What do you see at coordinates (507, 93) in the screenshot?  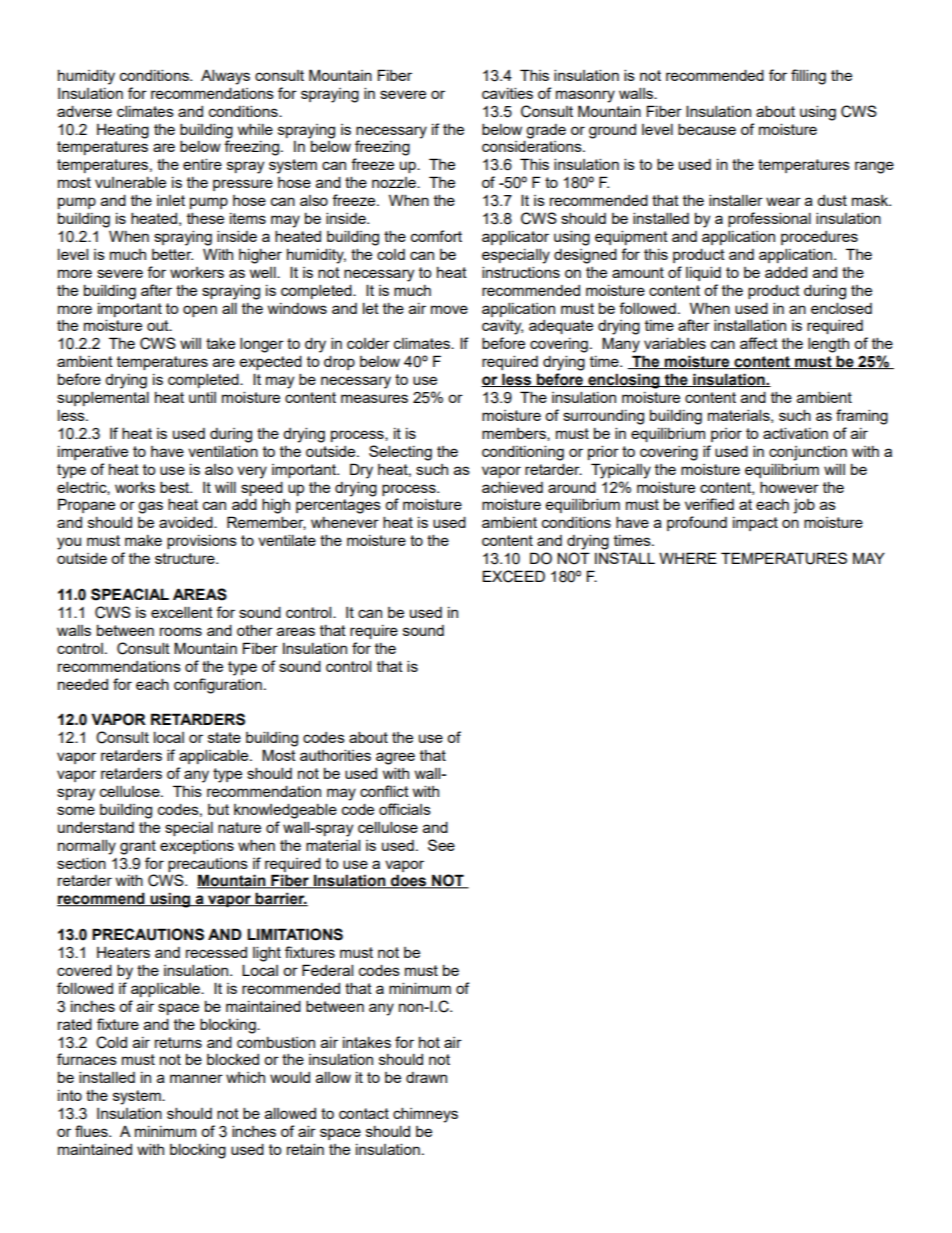 I see `cavities` at bounding box center [507, 93].
